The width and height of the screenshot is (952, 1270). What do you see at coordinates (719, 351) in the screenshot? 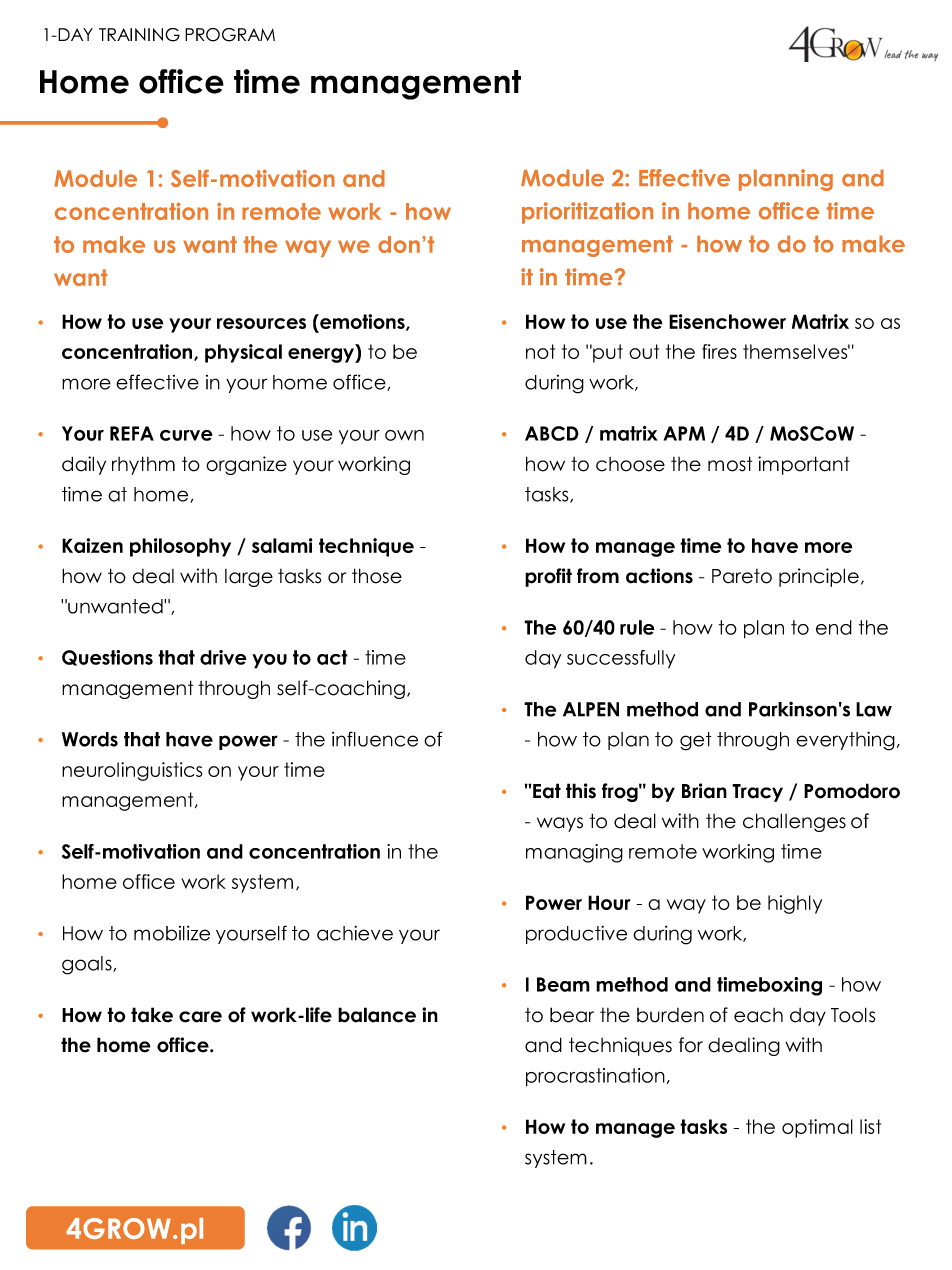
I see `fires` at bounding box center [719, 351].
